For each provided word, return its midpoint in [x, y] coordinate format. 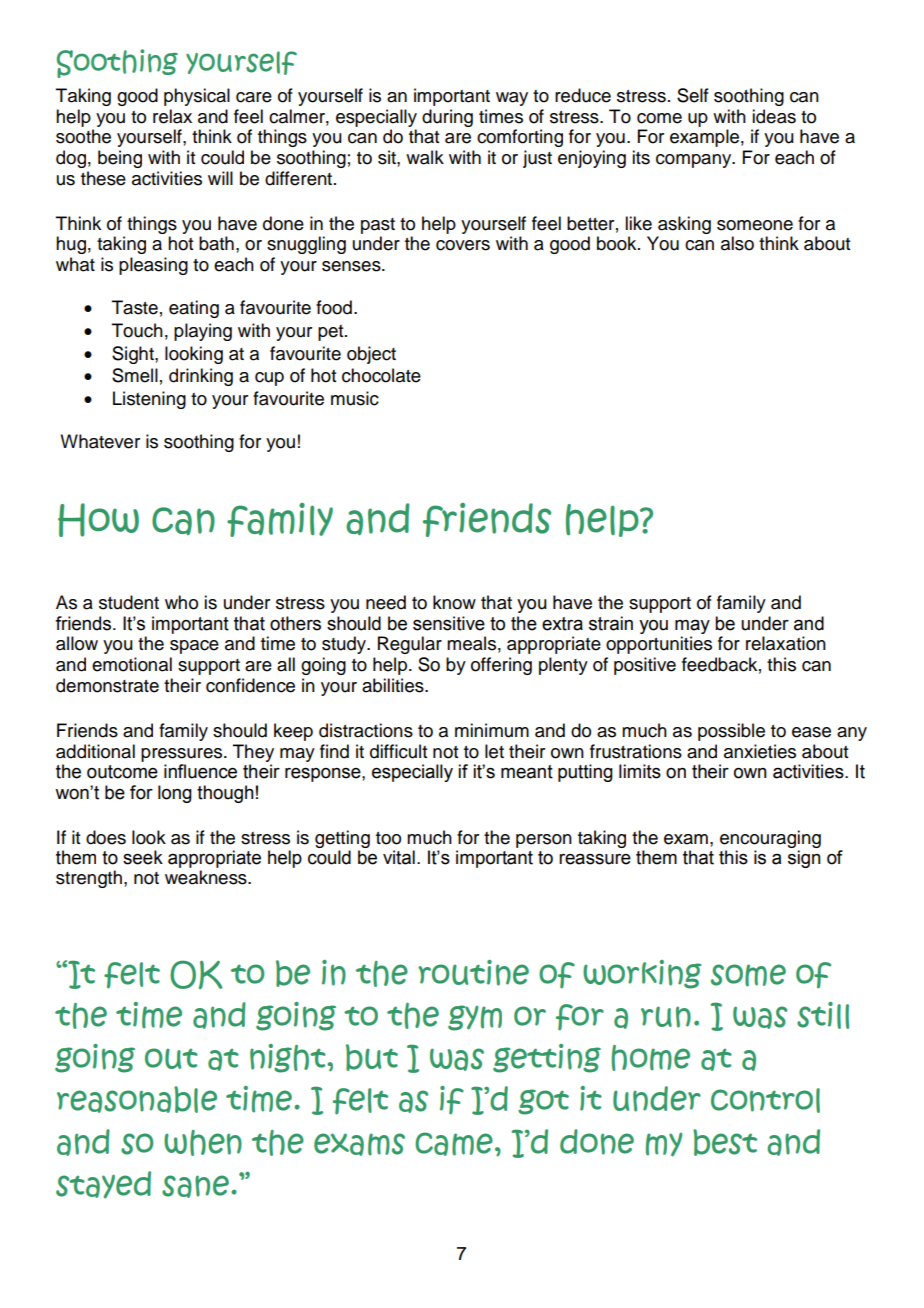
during [447, 118]
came [454, 1144]
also [737, 243]
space [194, 647]
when [203, 1143]
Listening [149, 400]
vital [399, 857]
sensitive [449, 623]
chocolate [381, 375]
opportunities [659, 645]
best [725, 1142]
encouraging [770, 840]
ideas [774, 116]
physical [197, 97]
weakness [207, 877]
